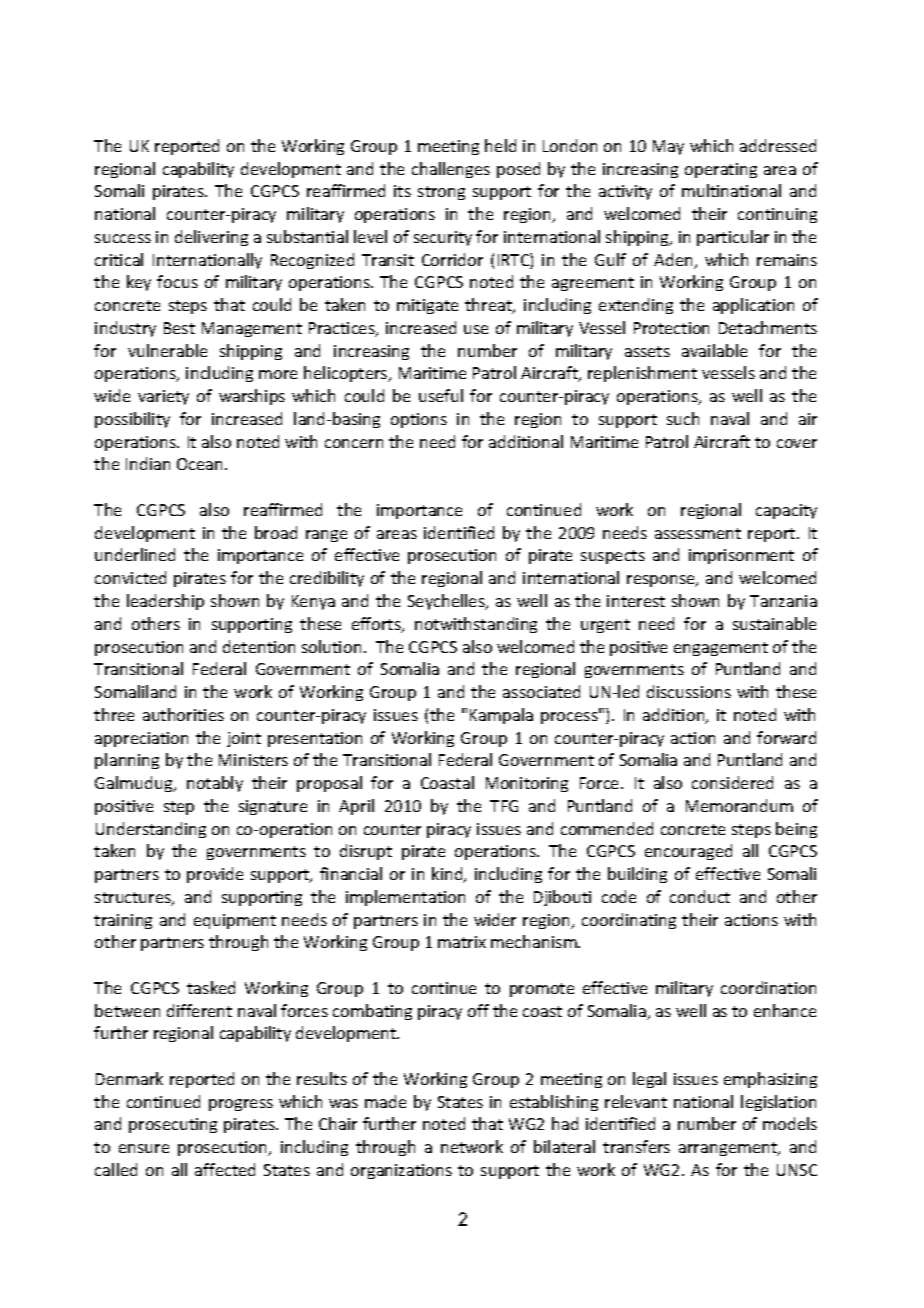  What do you see at coordinates (721, 649) in the document?
I see `engagement` at bounding box center [721, 649].
